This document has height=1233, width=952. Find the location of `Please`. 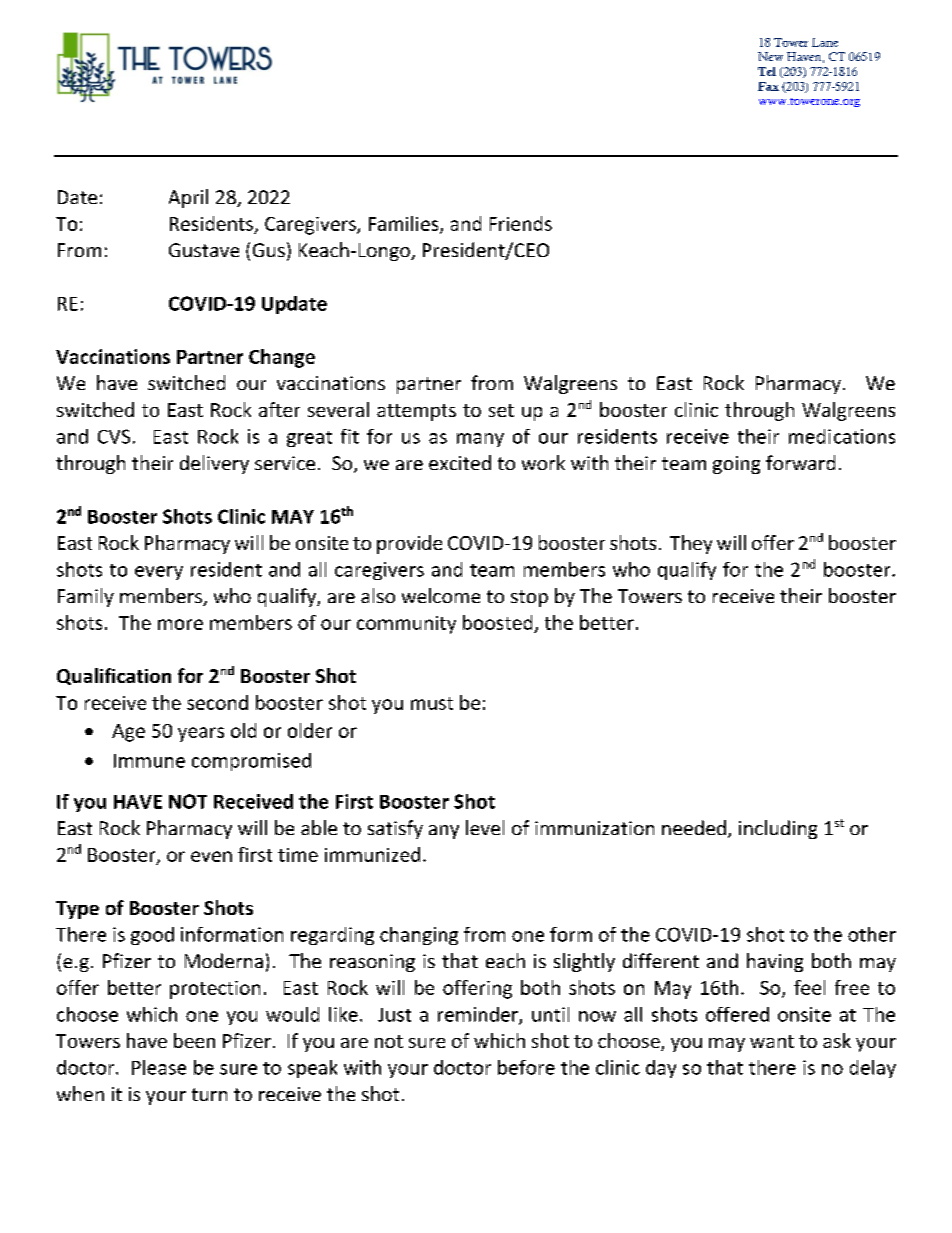

Please is located at coordinates (159, 1067).
